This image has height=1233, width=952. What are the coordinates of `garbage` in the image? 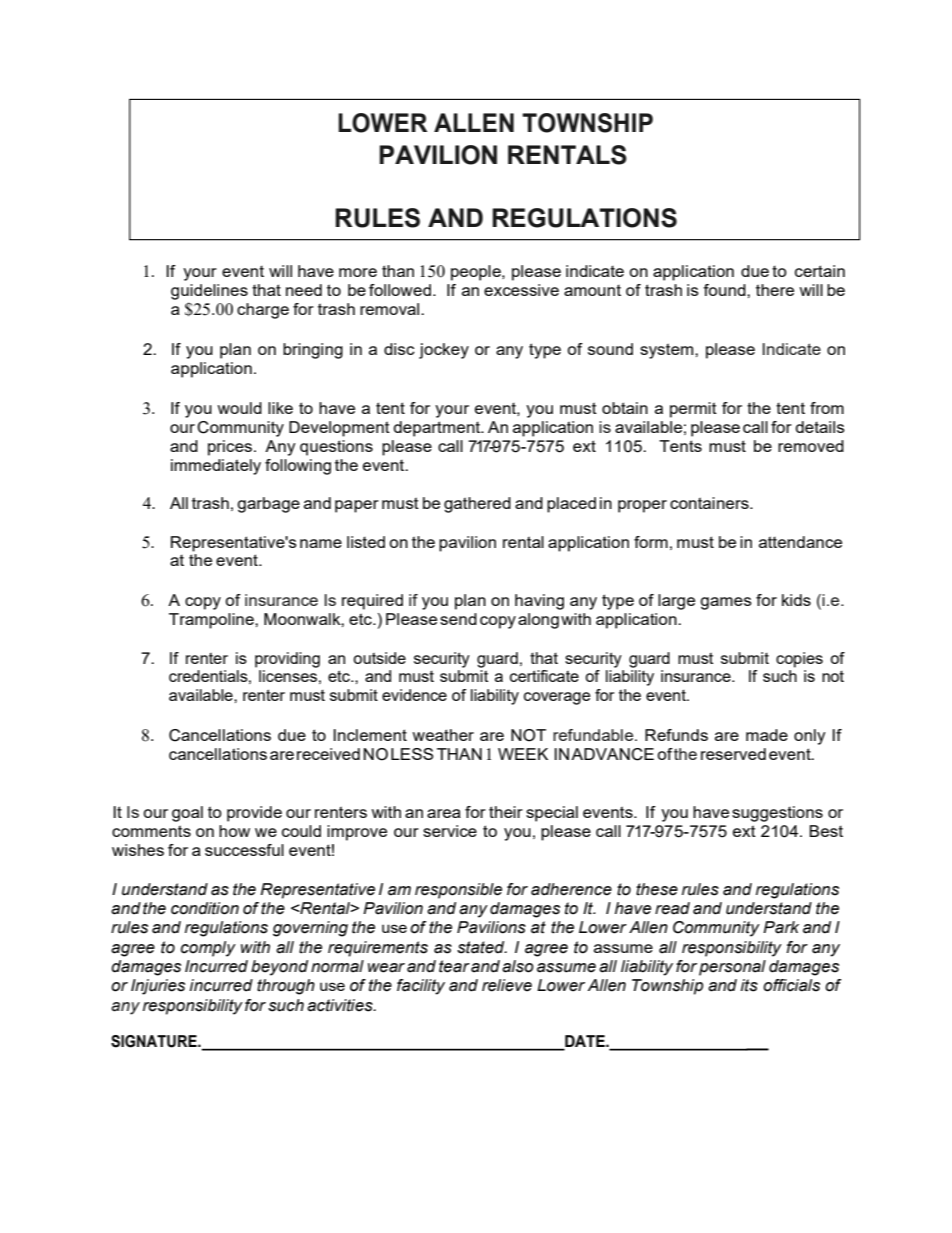 It's located at (268, 505).
